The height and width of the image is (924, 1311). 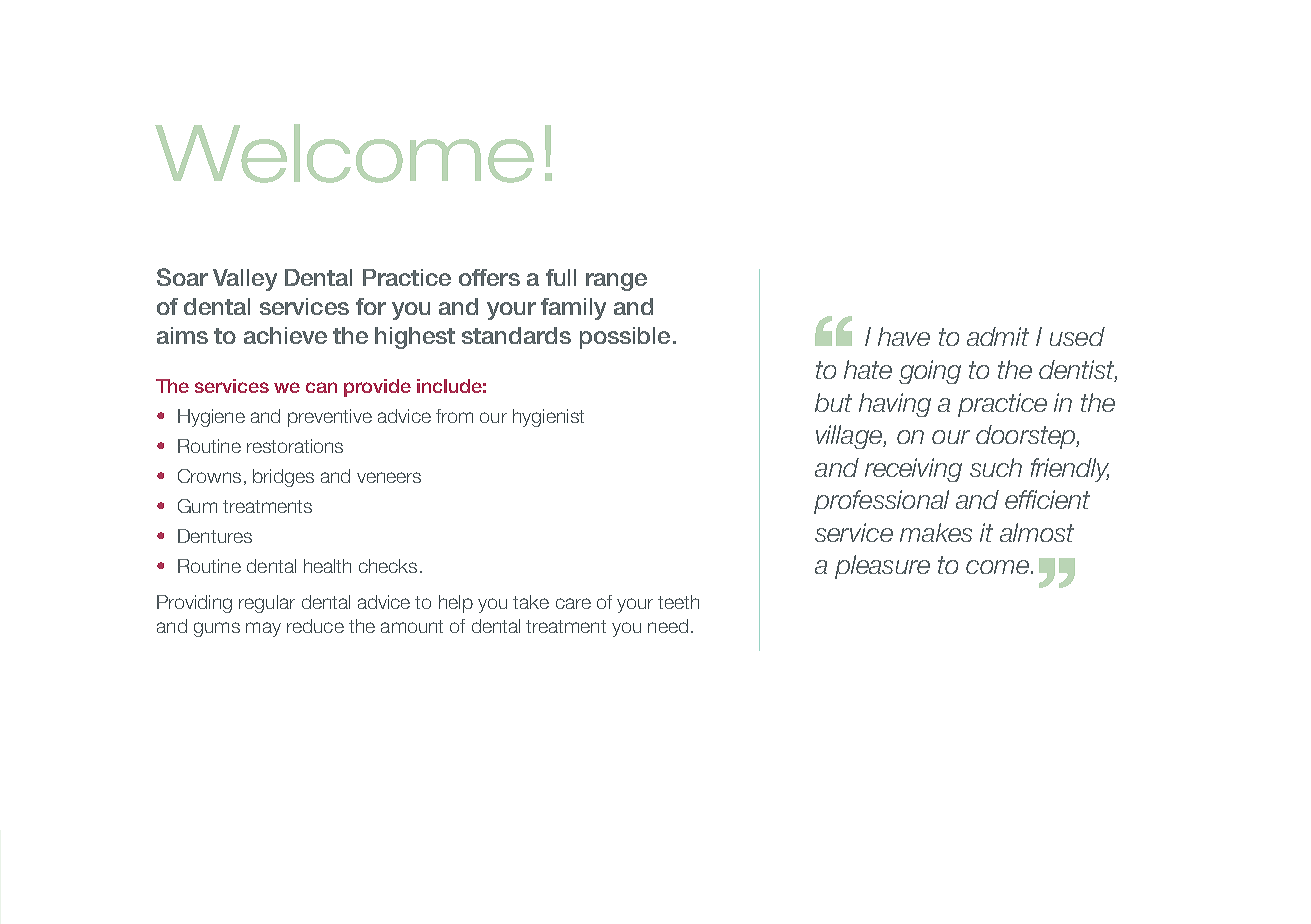 What do you see at coordinates (215, 536) in the image?
I see `Dentures` at bounding box center [215, 536].
